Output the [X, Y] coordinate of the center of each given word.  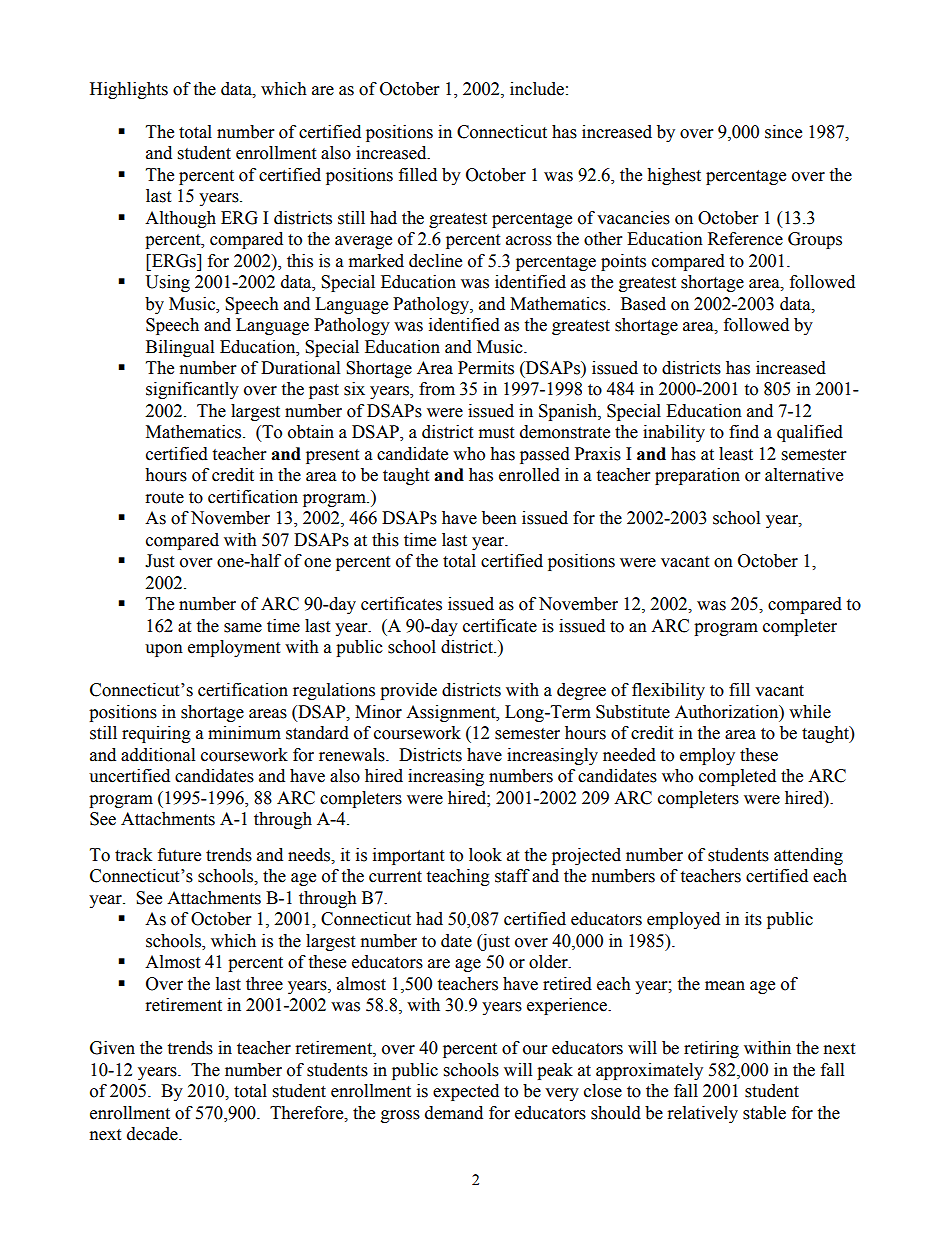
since [783, 132]
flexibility [668, 691]
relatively [703, 1114]
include [537, 89]
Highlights [129, 90]
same [243, 628]
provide [408, 691]
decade [153, 1134]
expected [466, 1092]
